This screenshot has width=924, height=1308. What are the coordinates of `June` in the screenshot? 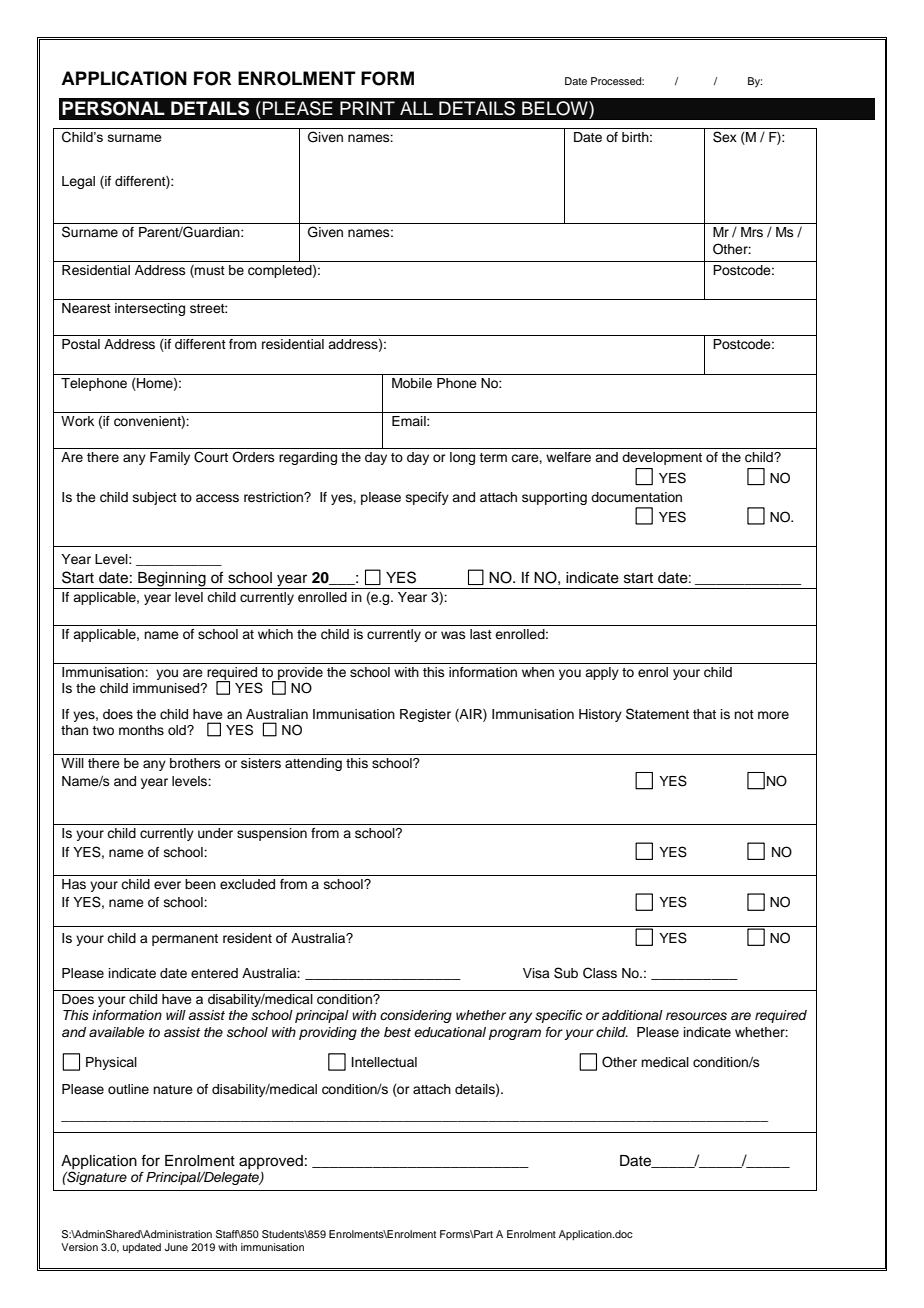 It's located at (176, 1247).
